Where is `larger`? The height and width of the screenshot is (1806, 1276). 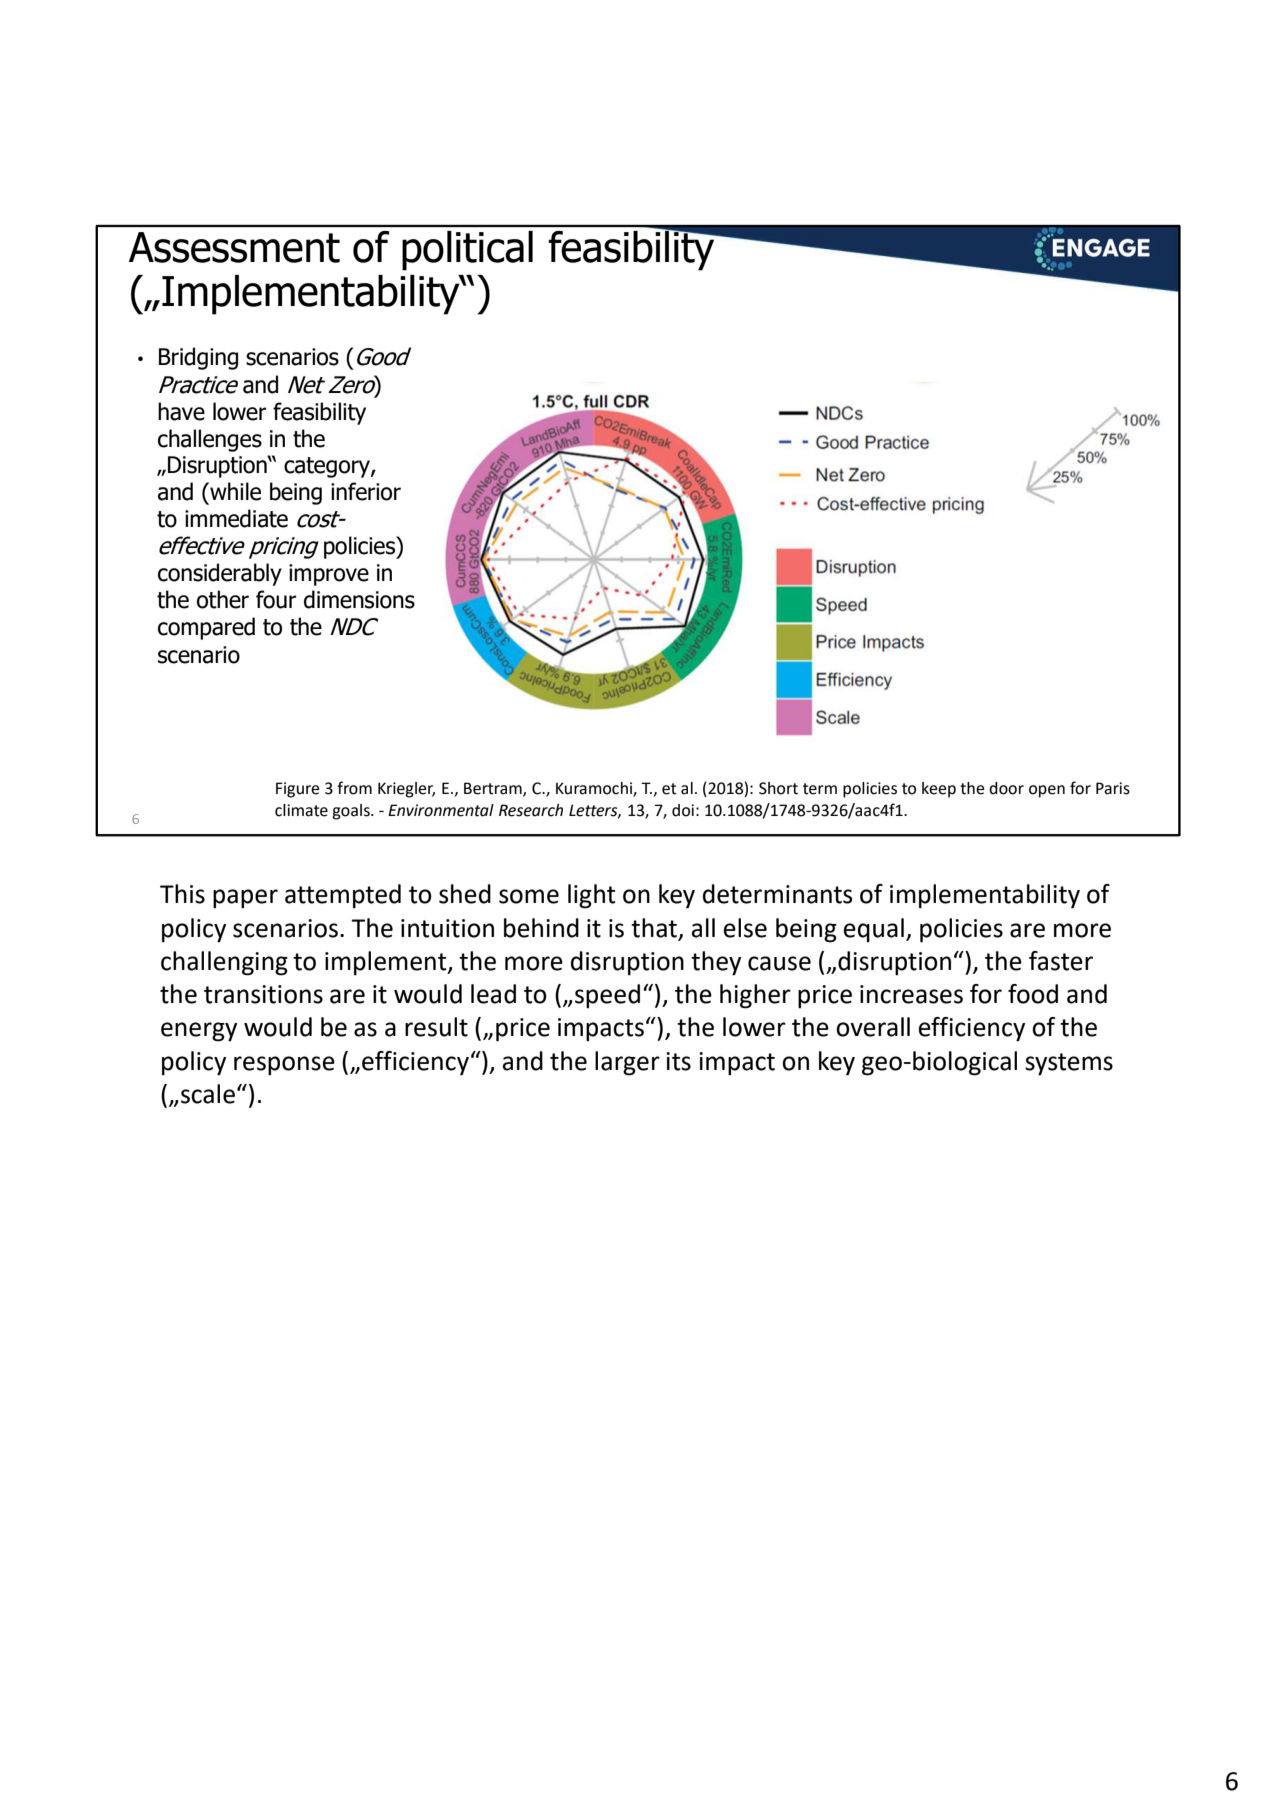
larger is located at coordinates (627, 1063).
